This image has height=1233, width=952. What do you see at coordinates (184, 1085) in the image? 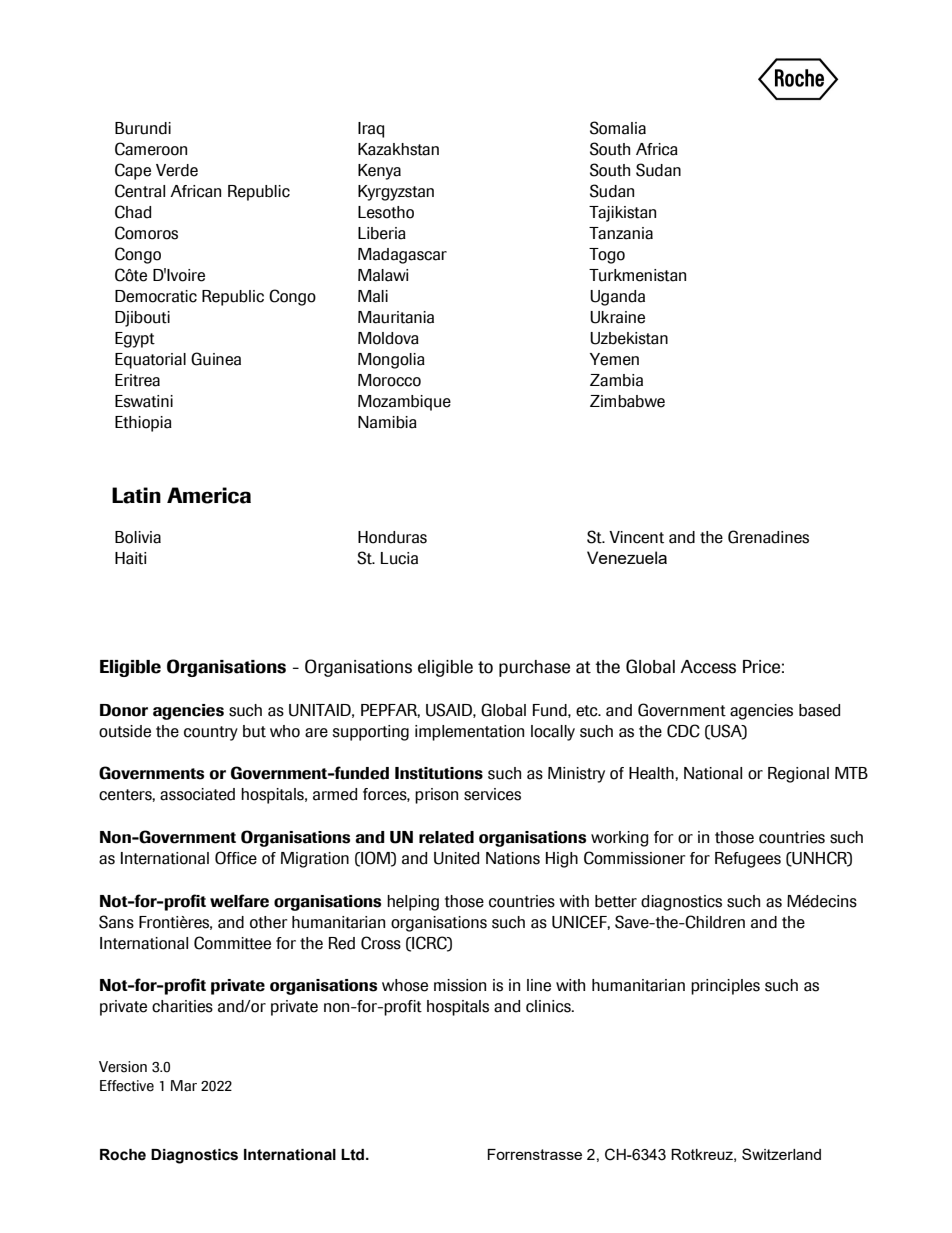
I see `Mar` at bounding box center [184, 1085].
